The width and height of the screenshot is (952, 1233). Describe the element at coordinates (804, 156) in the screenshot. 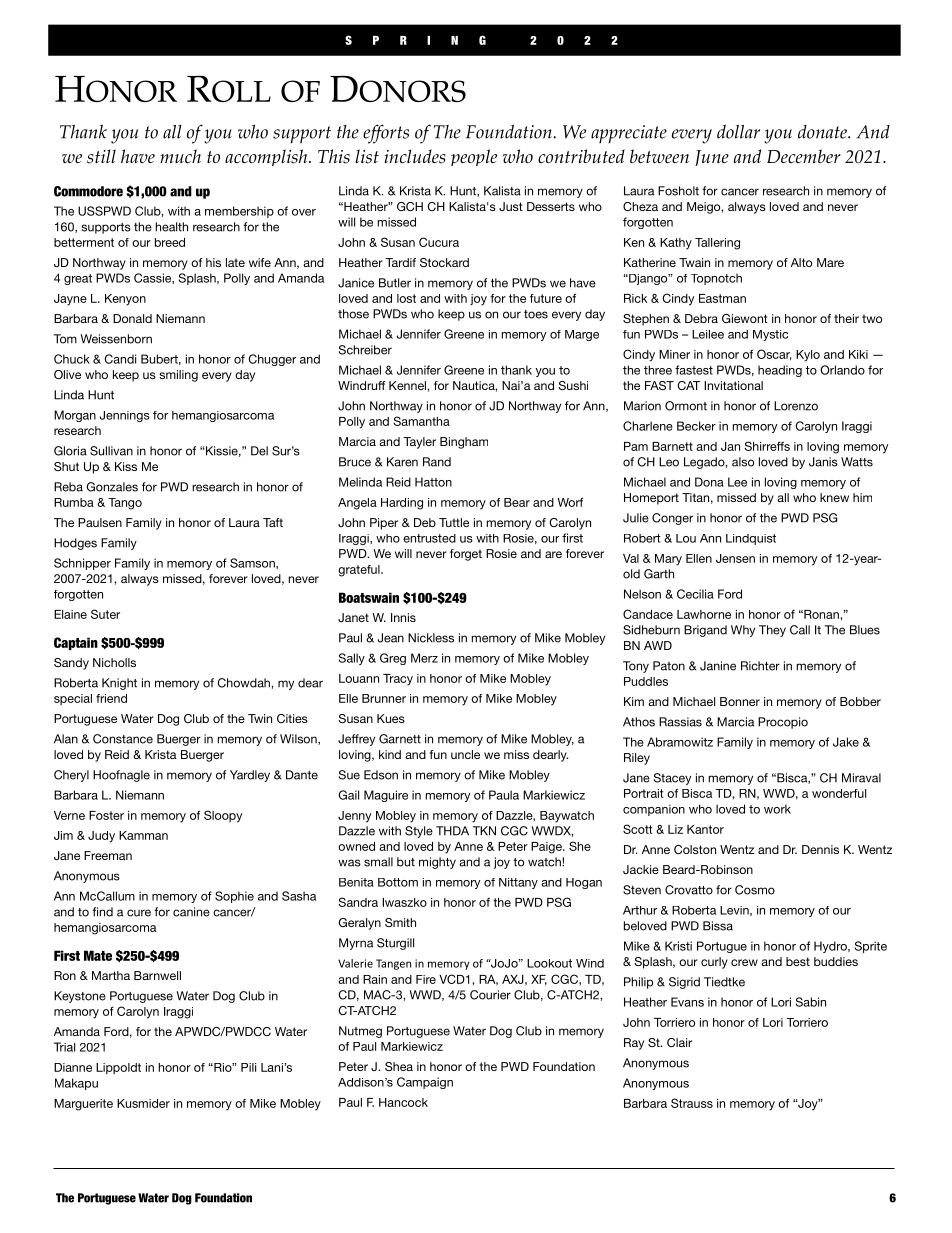

I see `December` at that location.
